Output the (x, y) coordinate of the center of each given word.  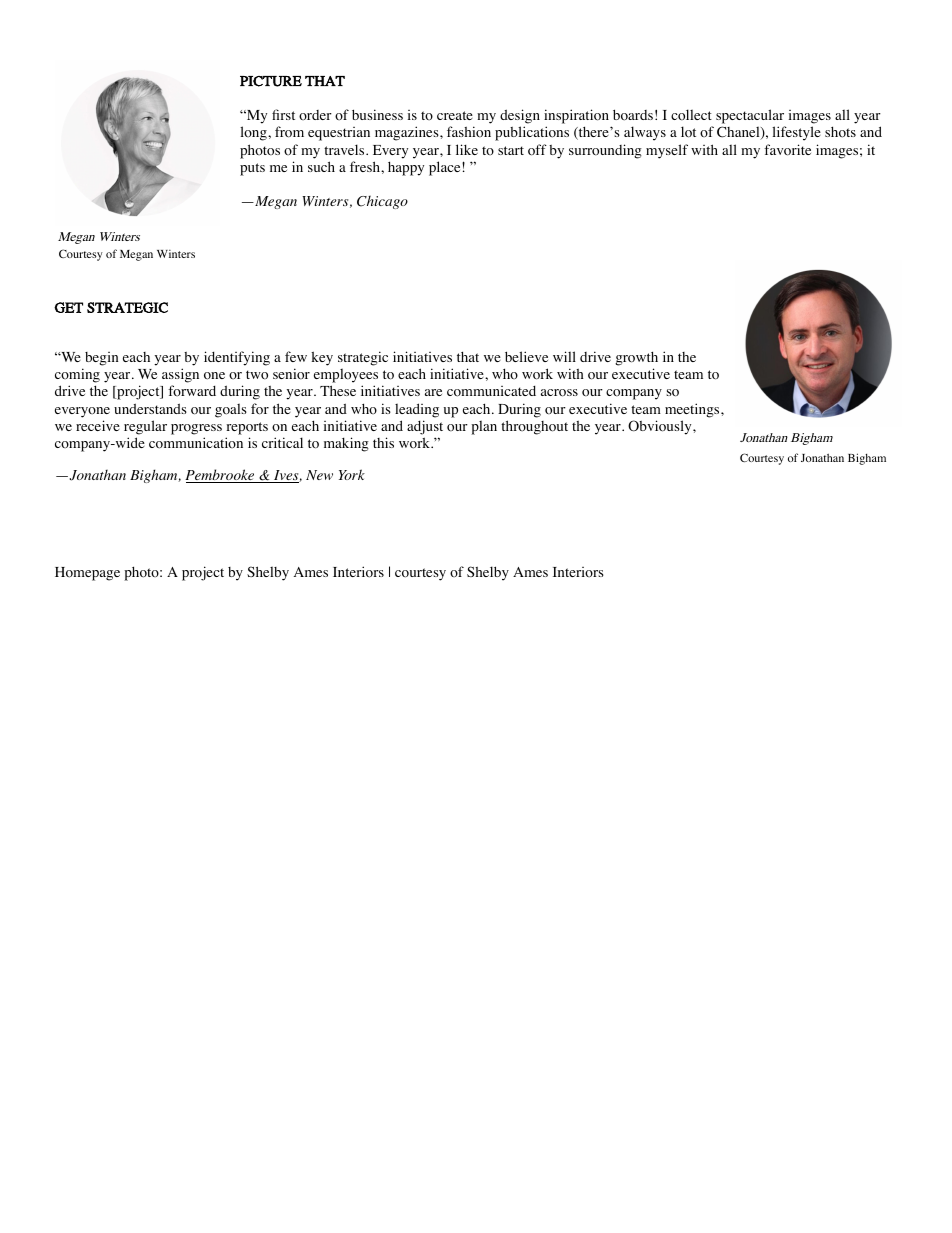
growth (636, 358)
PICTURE (271, 81)
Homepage (87, 574)
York (352, 474)
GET (68, 307)
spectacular (750, 116)
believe (526, 356)
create (455, 115)
